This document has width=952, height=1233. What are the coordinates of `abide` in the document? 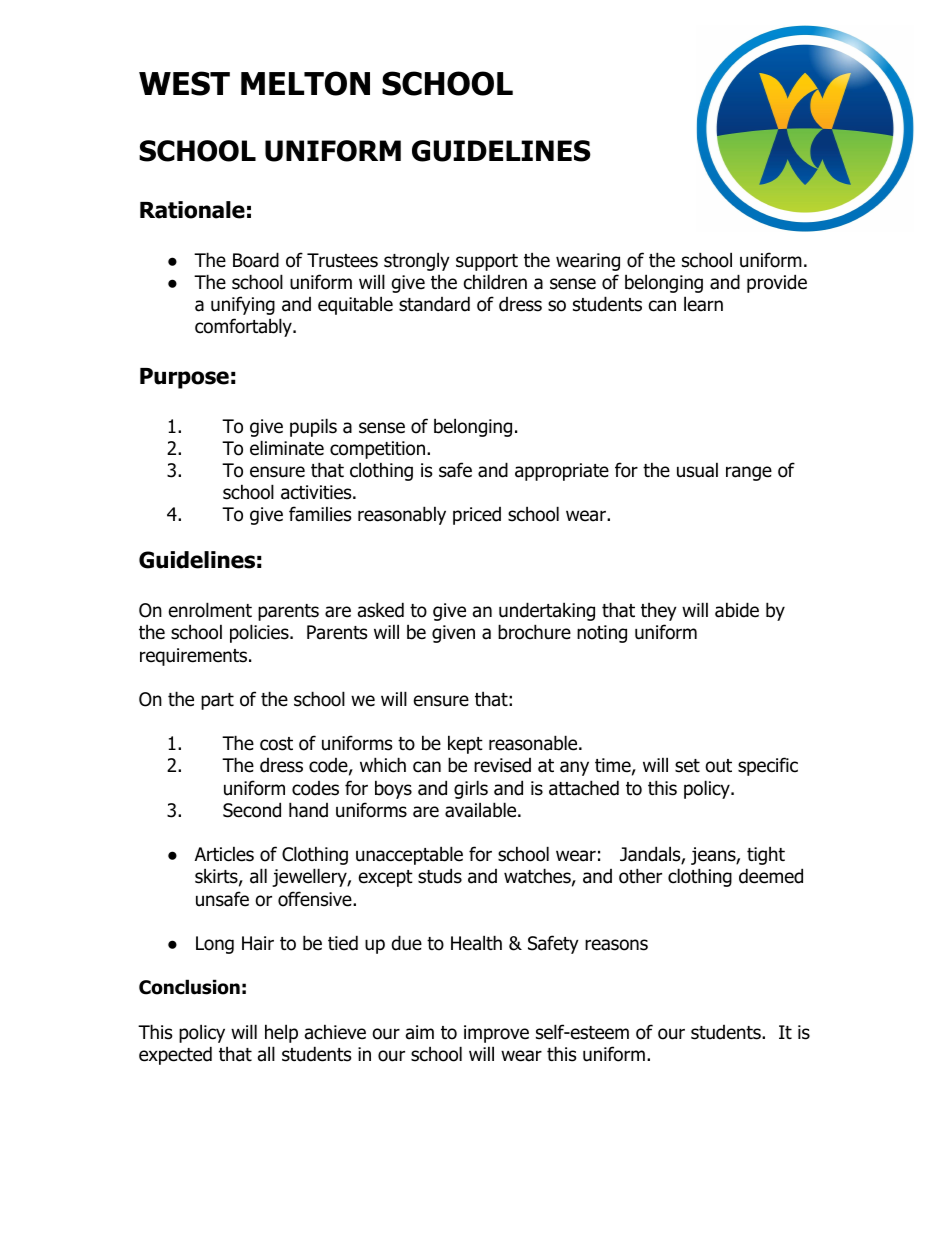 It's located at (737, 610).
